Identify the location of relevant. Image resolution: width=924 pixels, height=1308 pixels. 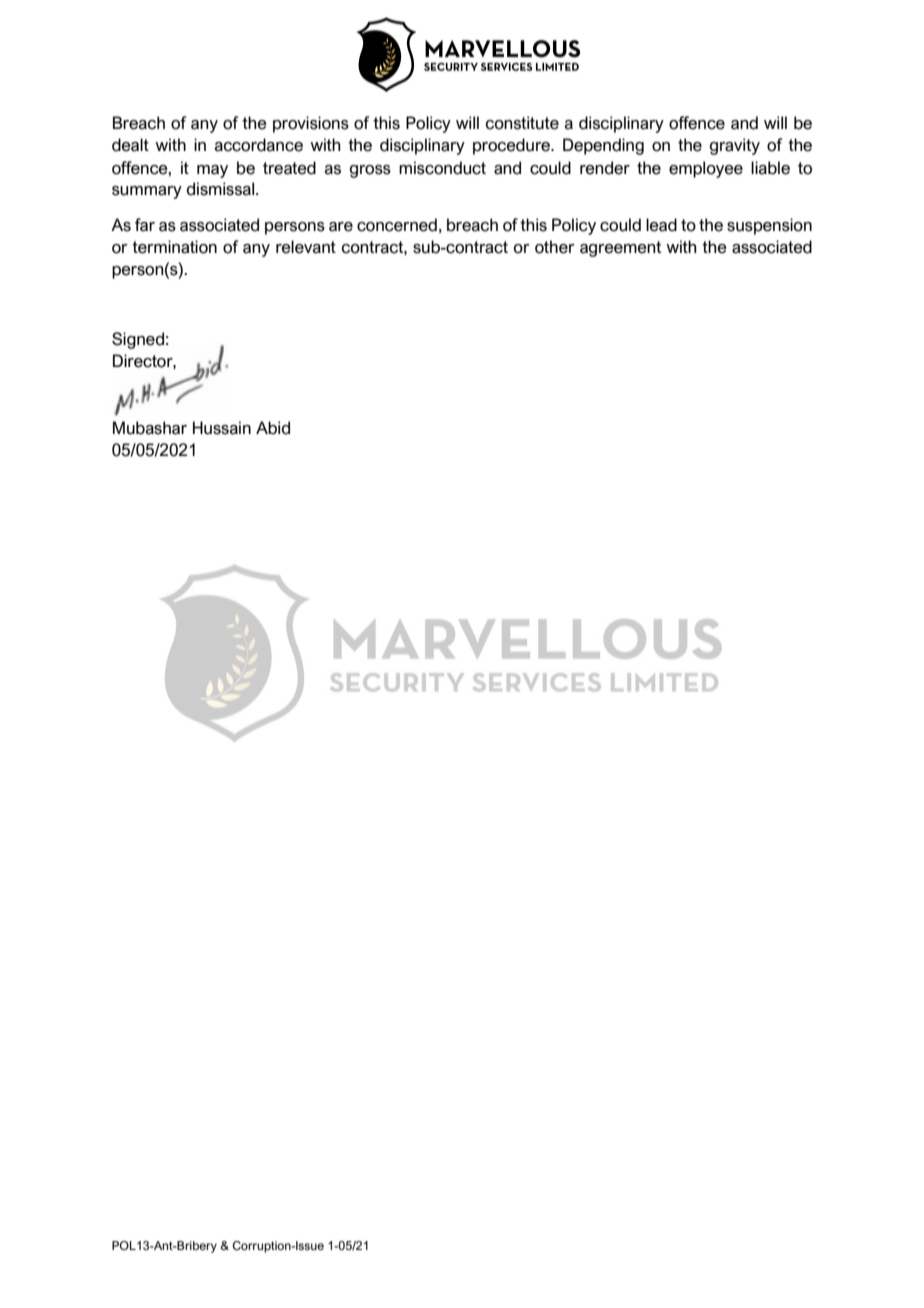
(306, 247).
